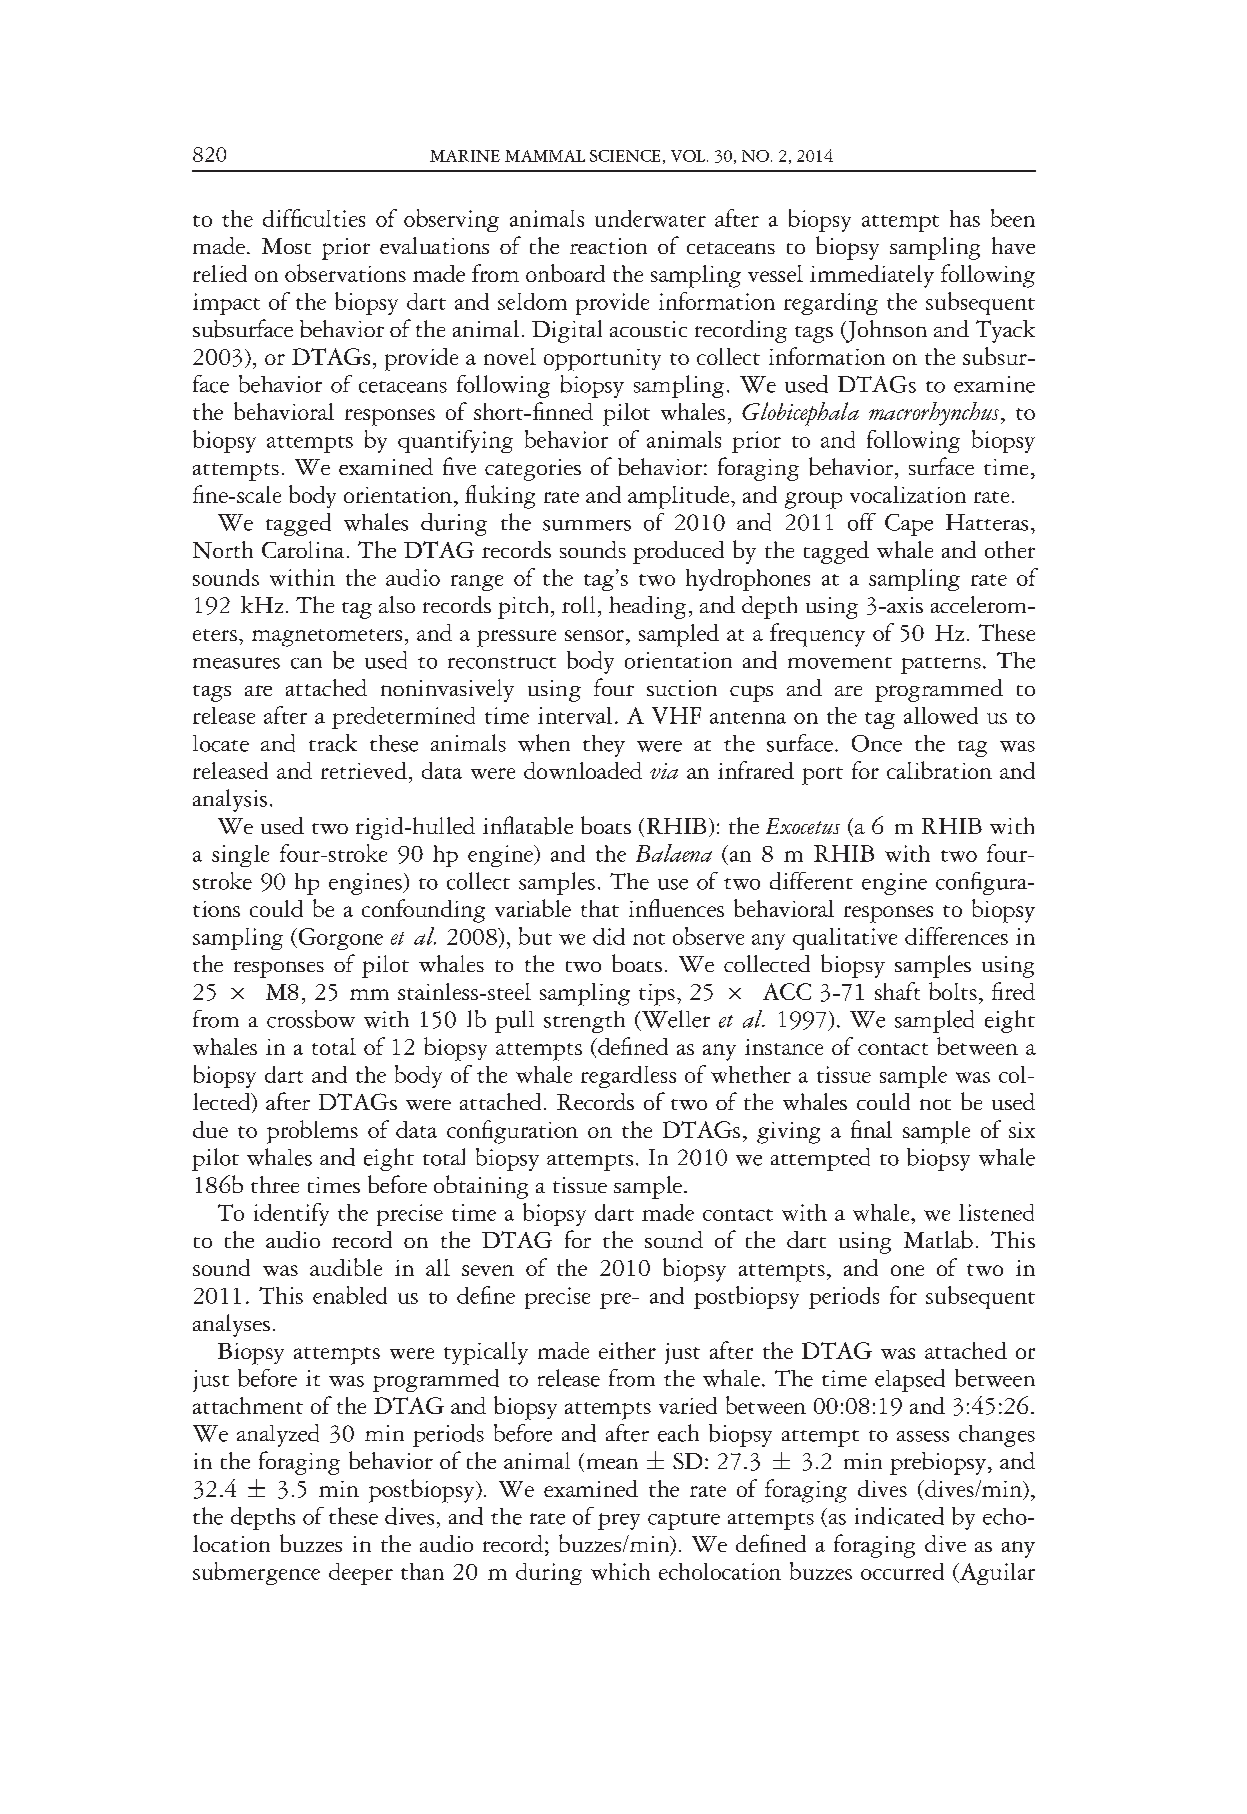 This image has height=1814, width=1247. What do you see at coordinates (956, 936) in the image?
I see `differences` at bounding box center [956, 936].
